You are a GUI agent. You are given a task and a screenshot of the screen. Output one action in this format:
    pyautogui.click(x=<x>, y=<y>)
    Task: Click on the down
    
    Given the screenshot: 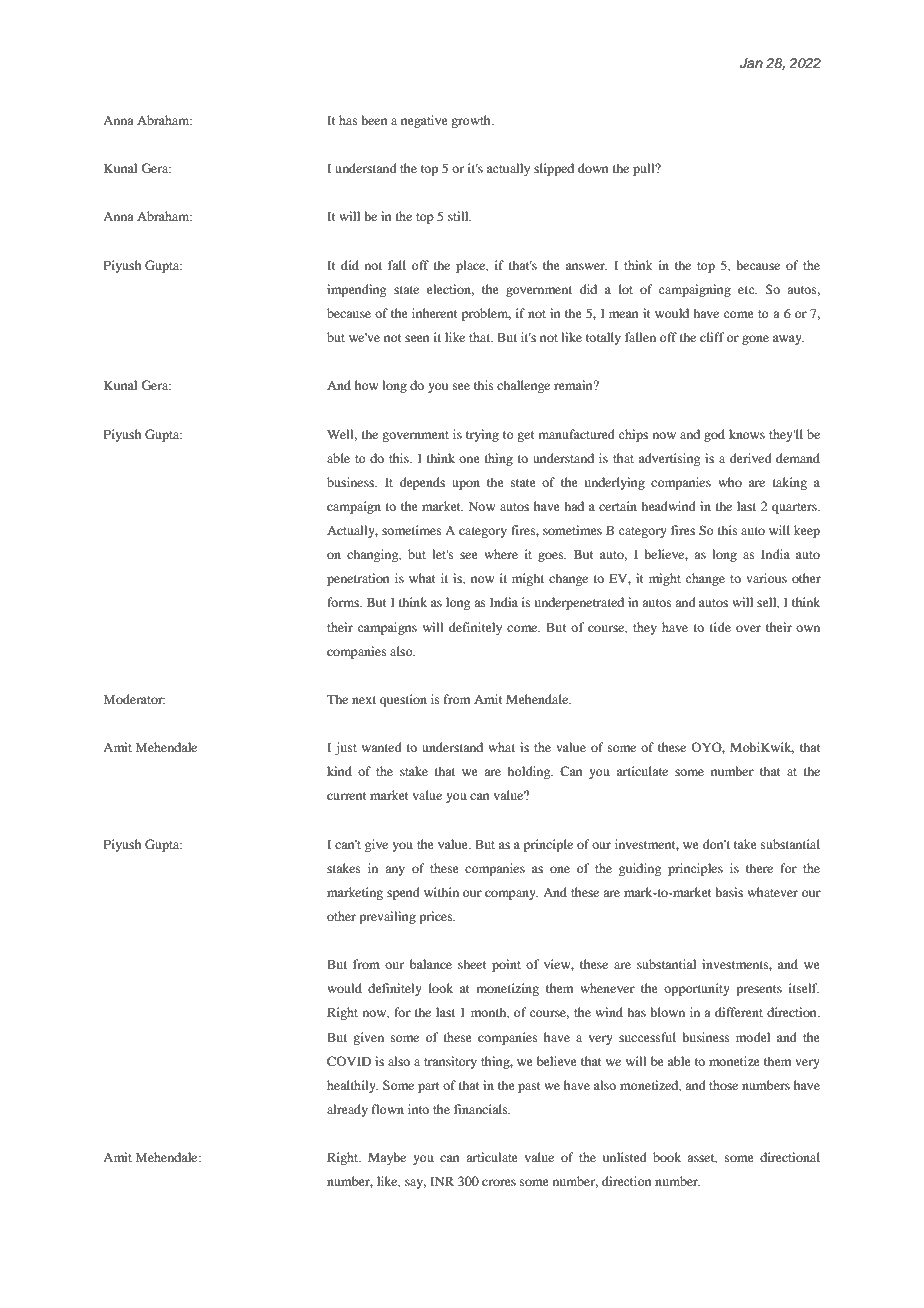 What is the action you would take?
    pyautogui.click(x=593, y=168)
